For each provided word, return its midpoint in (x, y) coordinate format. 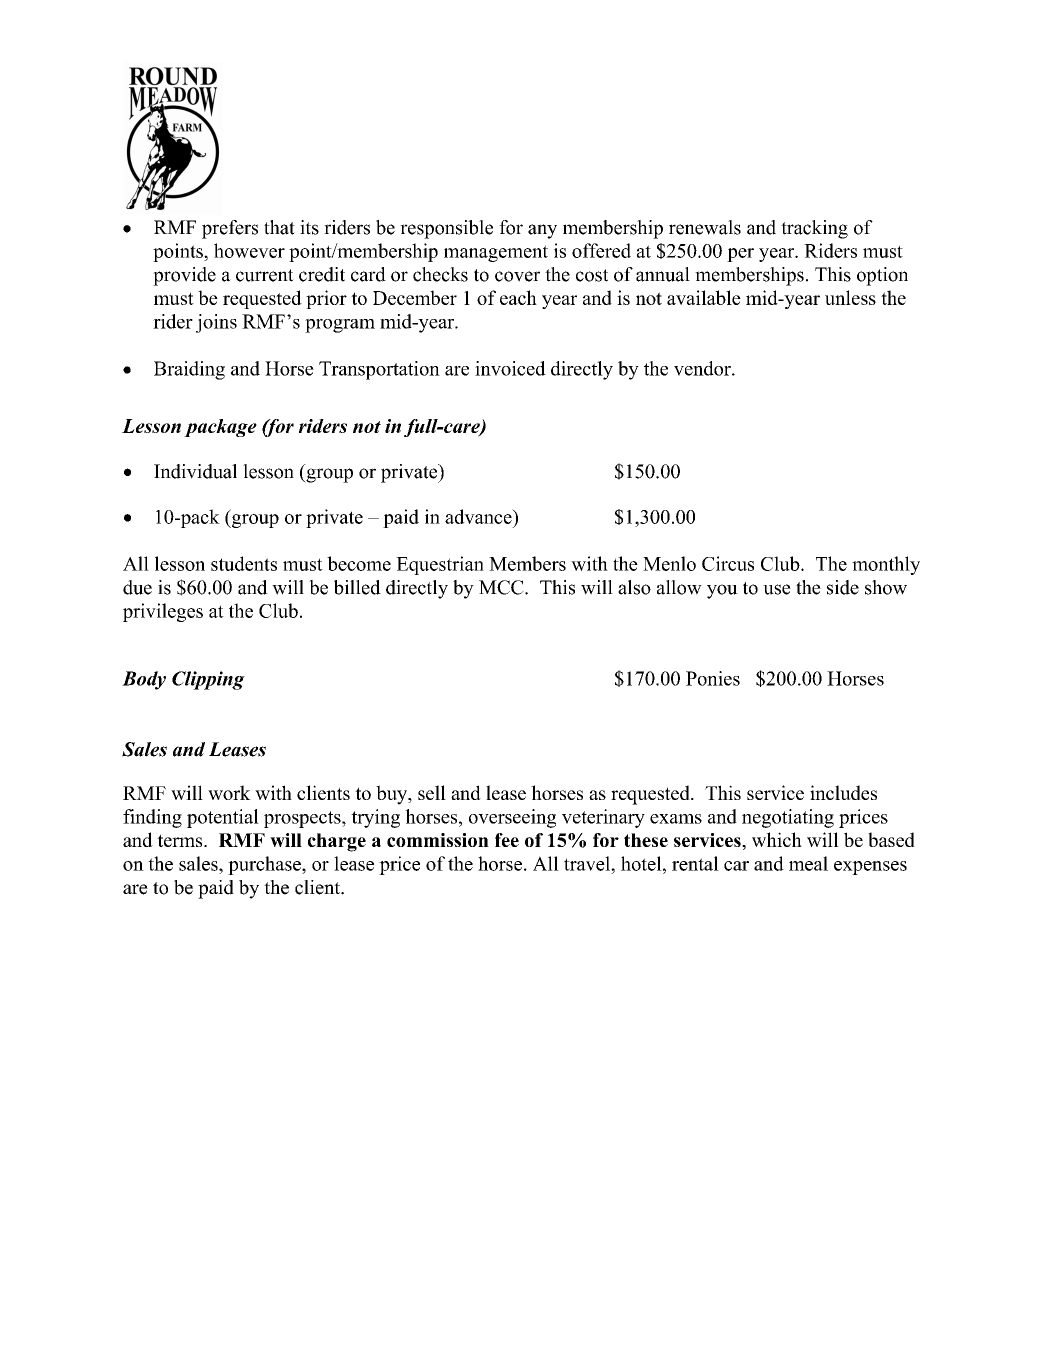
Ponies (713, 678)
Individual (195, 471)
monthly (886, 565)
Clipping (208, 680)
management (496, 253)
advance (479, 516)
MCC (502, 587)
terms (181, 840)
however (249, 250)
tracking (814, 229)
